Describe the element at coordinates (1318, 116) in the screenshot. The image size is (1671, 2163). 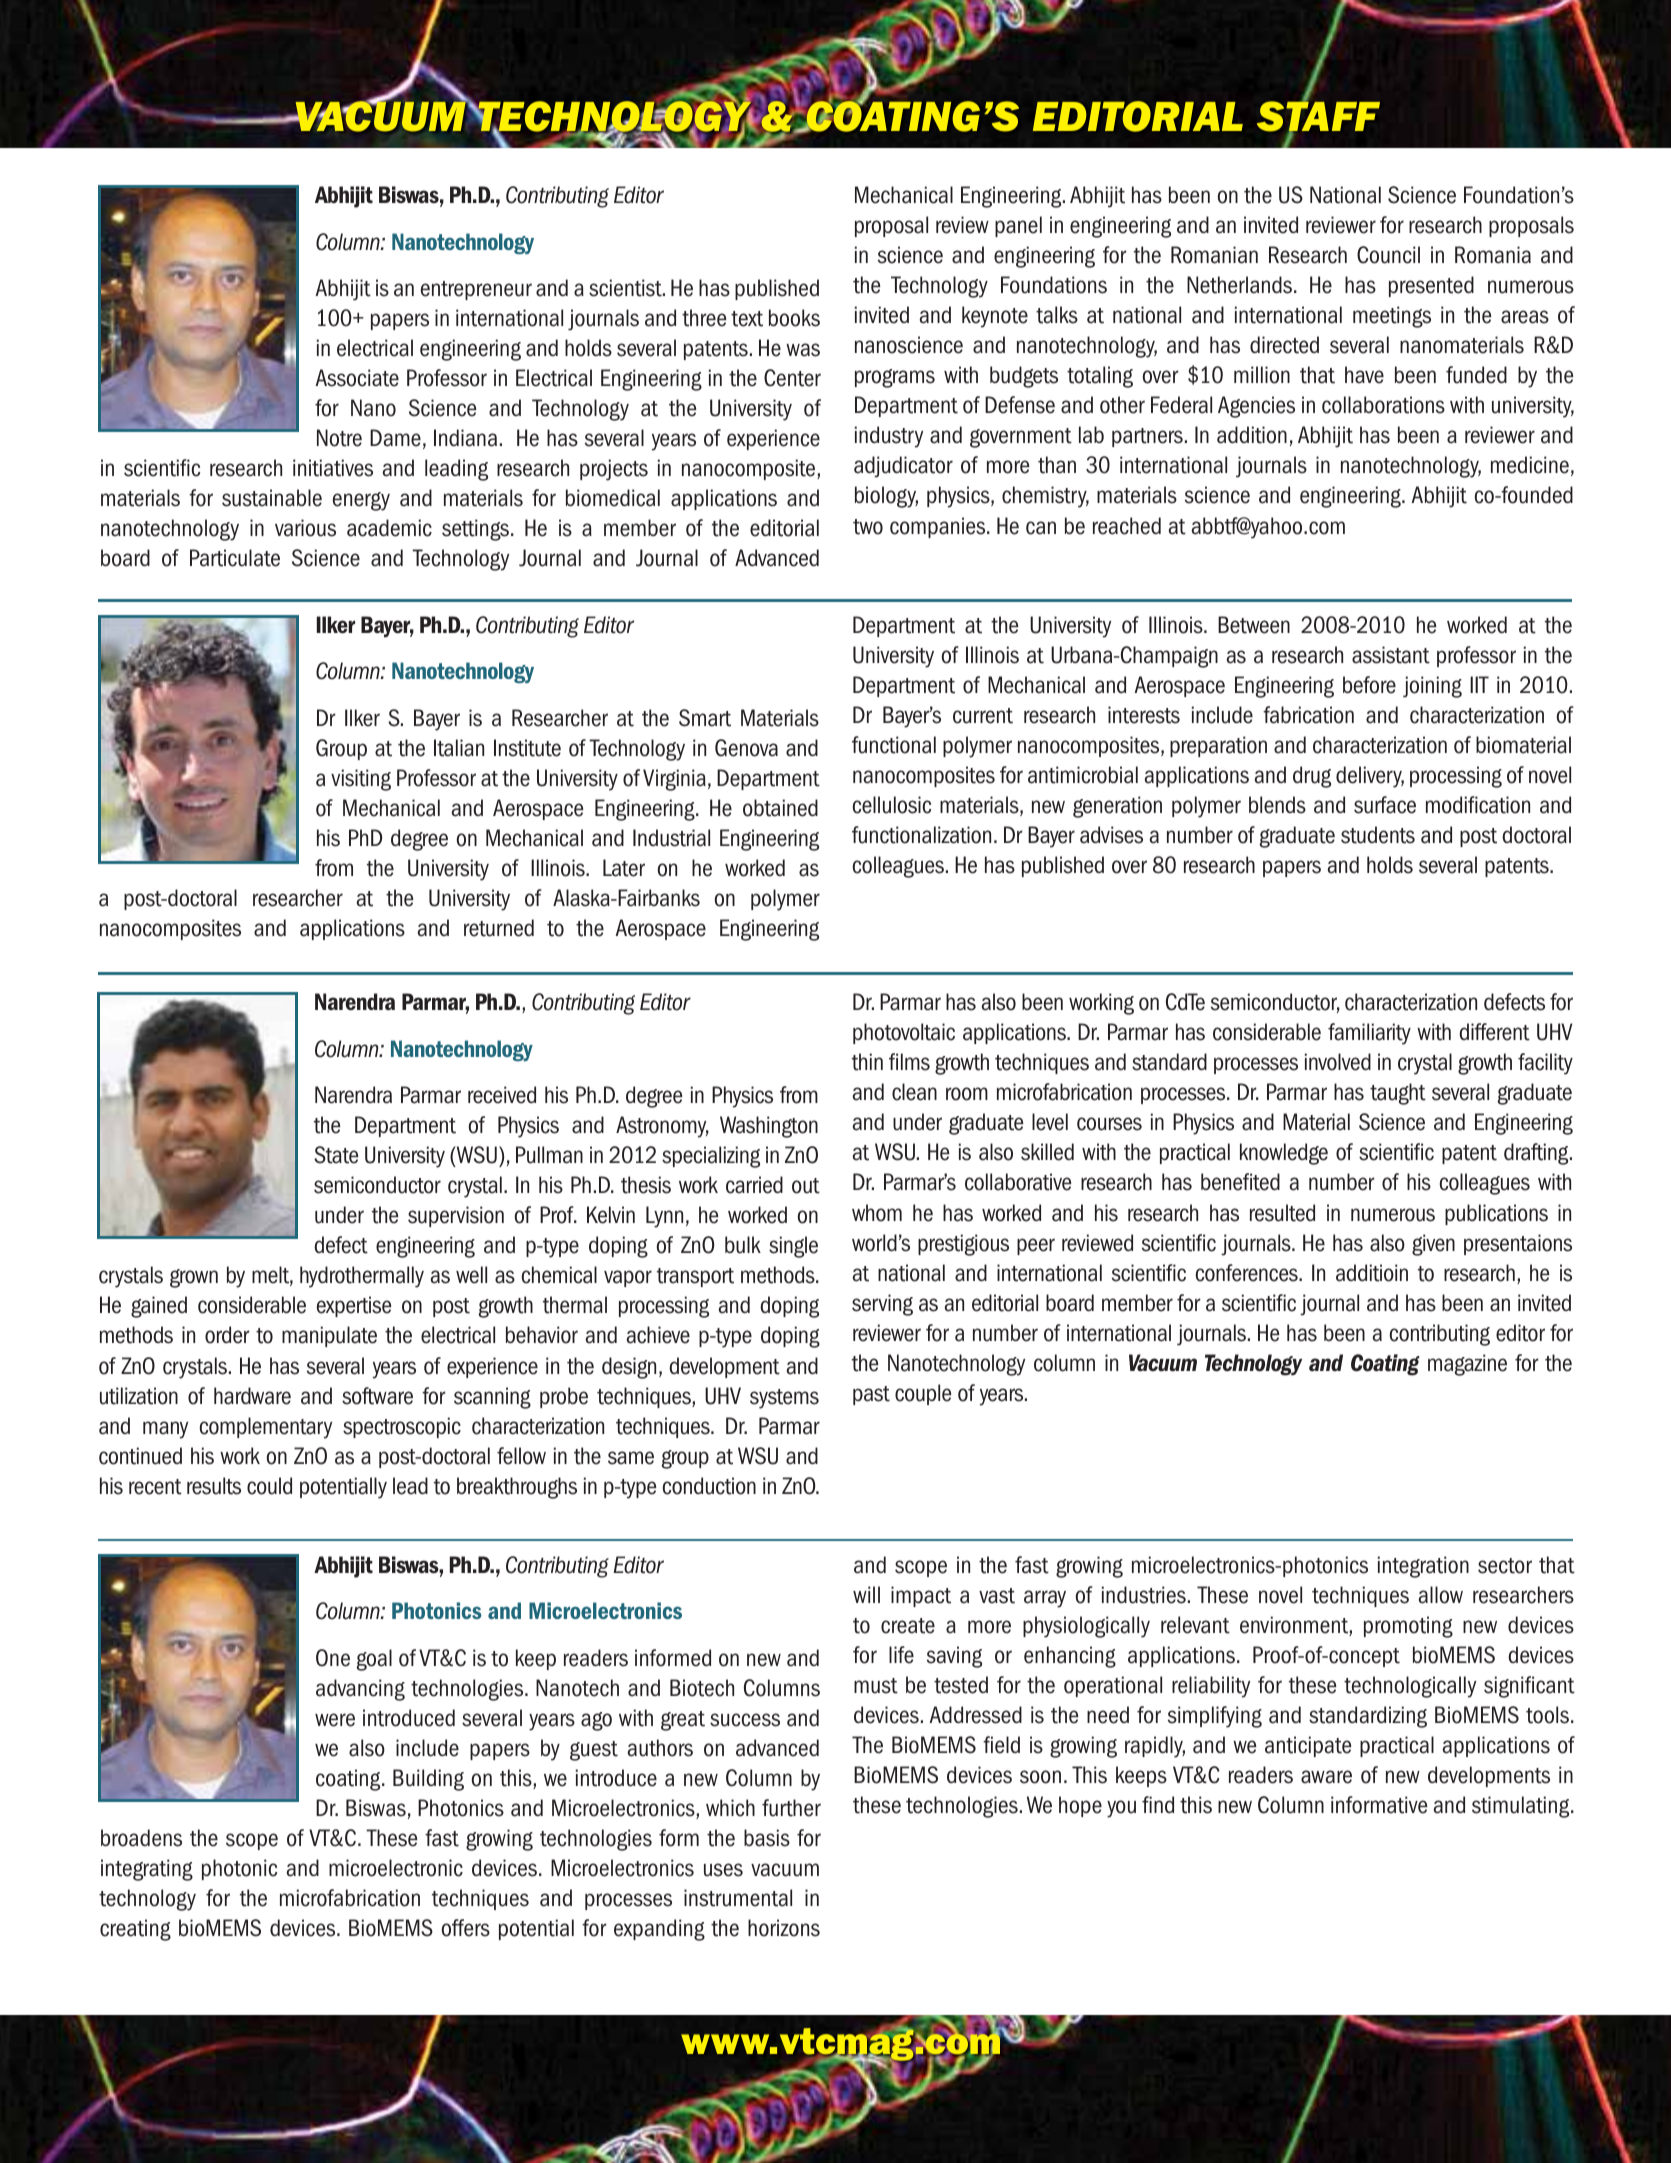
I see `Staff` at that location.
